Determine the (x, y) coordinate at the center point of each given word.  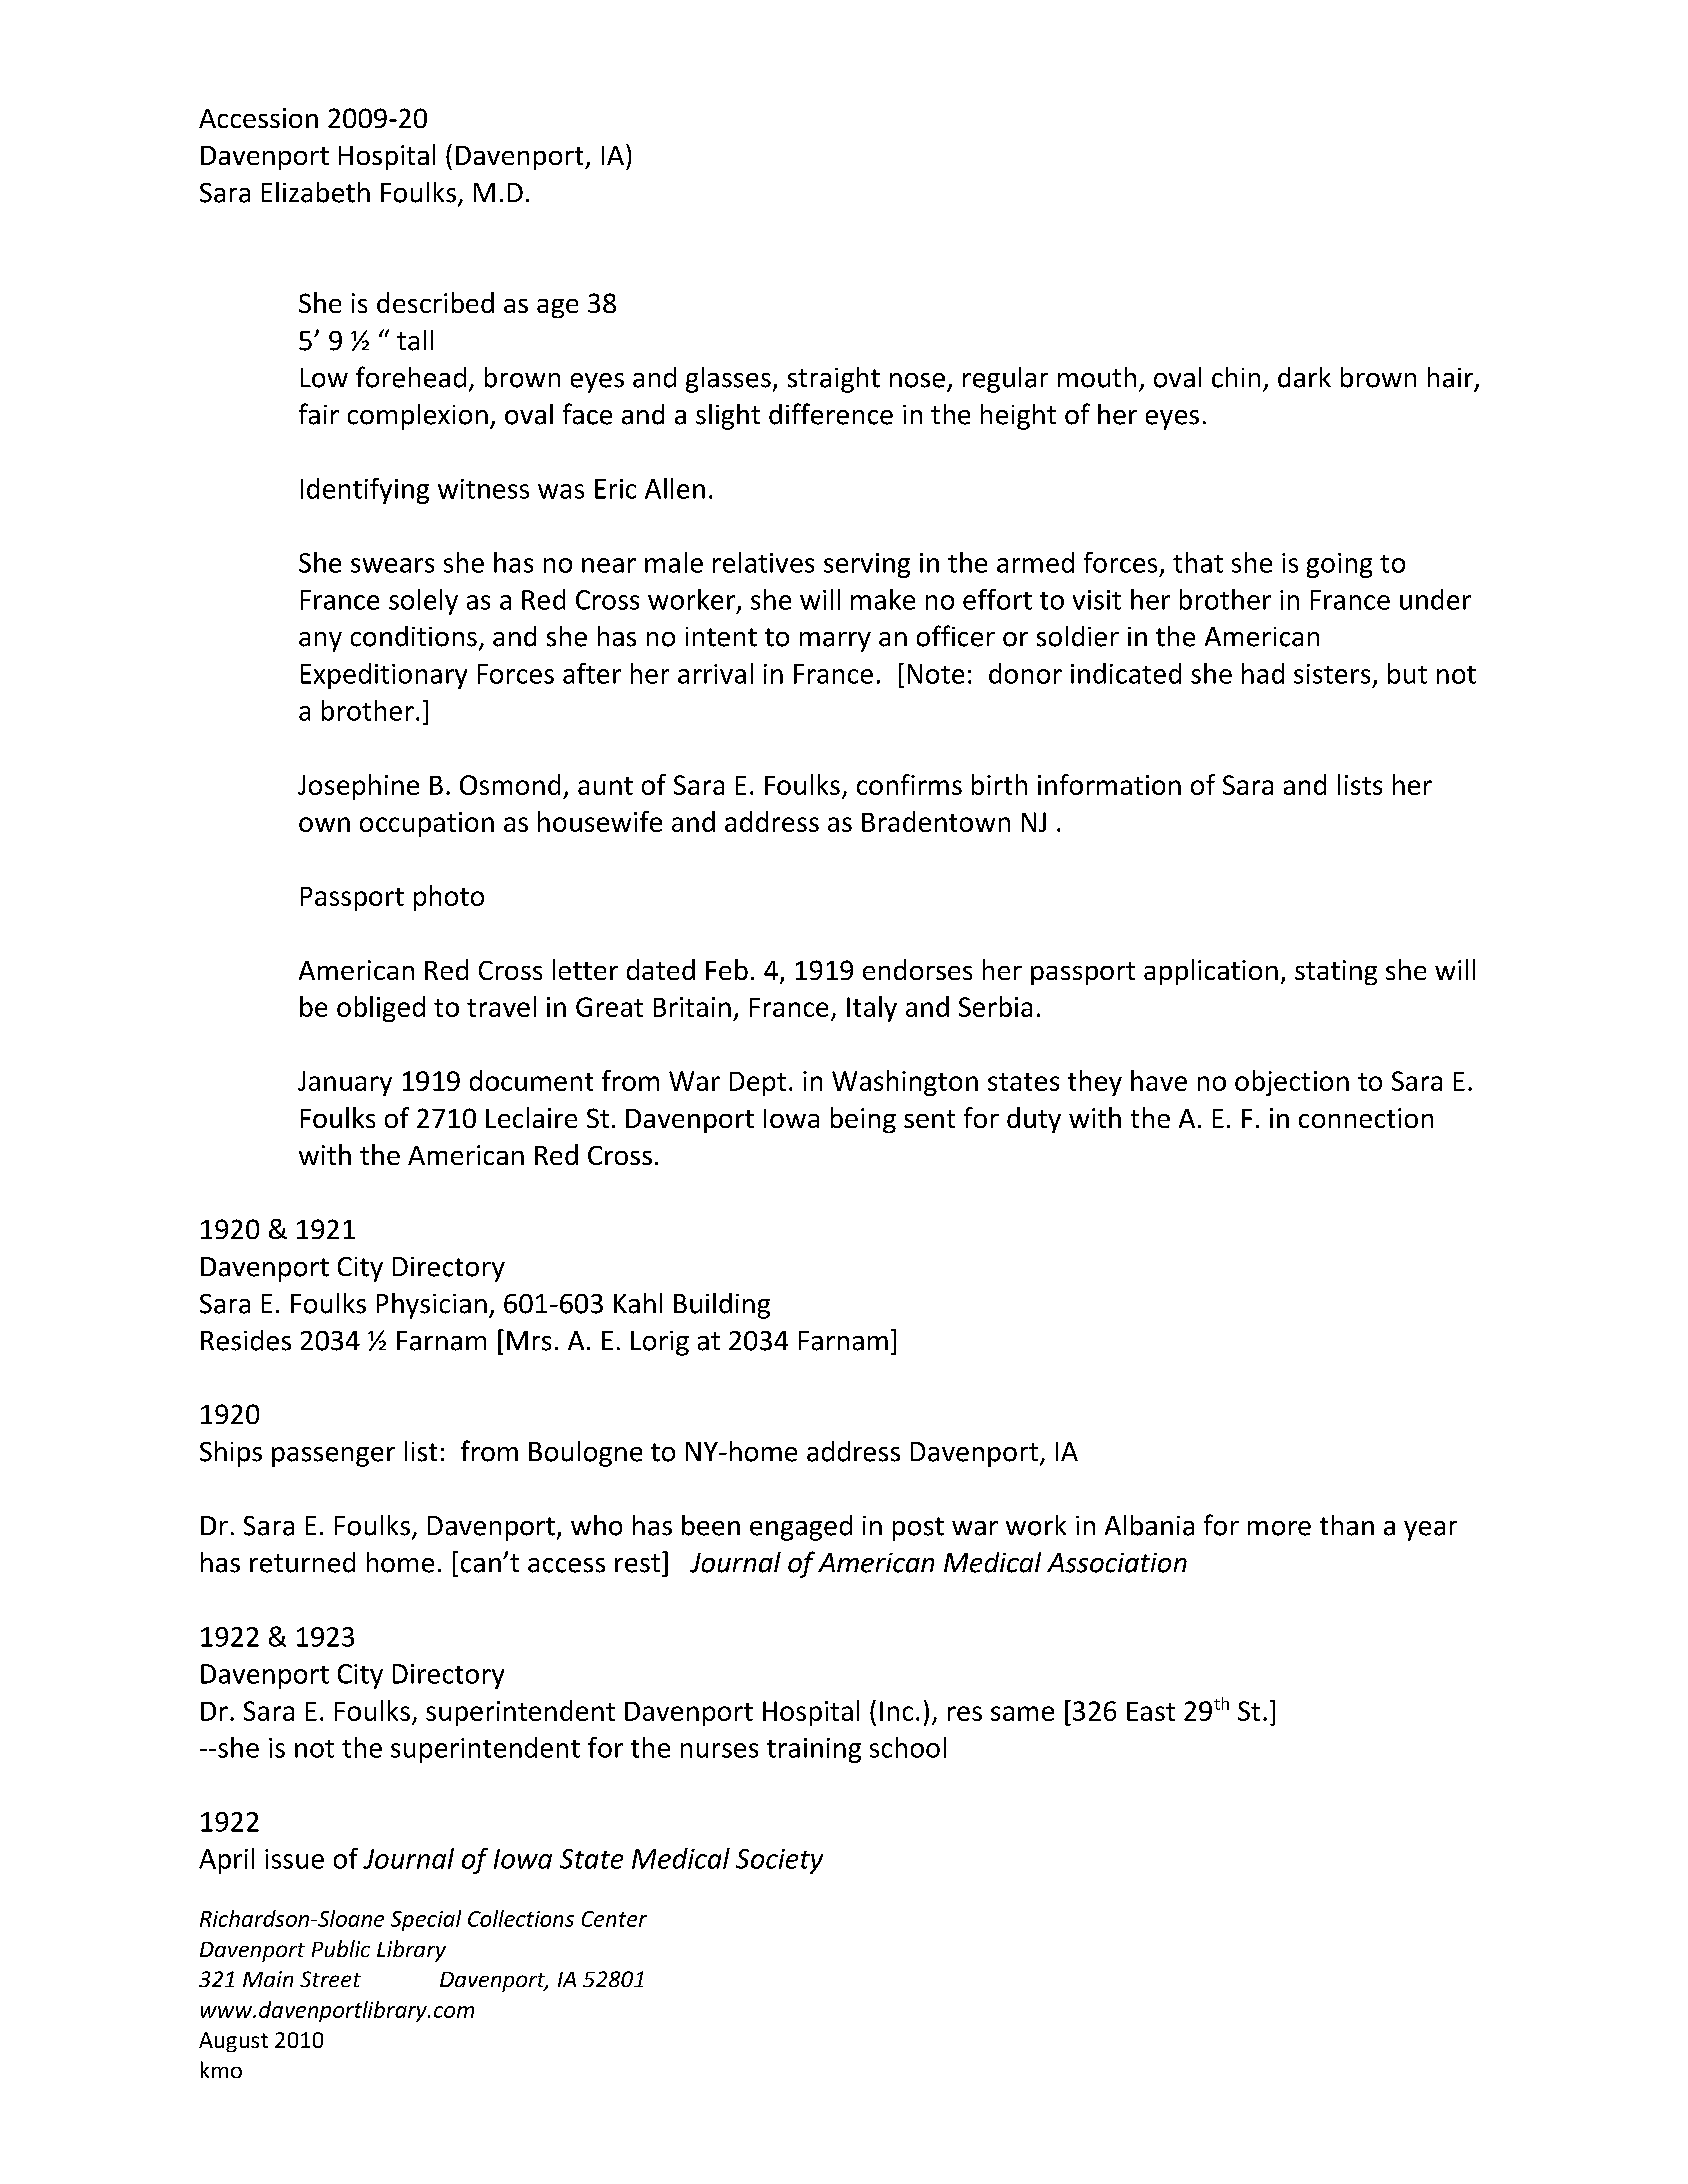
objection (1292, 1083)
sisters (1332, 674)
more (1279, 1528)
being (863, 1120)
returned (302, 1562)
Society (779, 1861)
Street (330, 1979)
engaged (801, 1528)
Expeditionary (384, 676)
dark (1304, 377)
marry (835, 642)
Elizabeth (316, 192)
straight (834, 380)
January (345, 1083)
